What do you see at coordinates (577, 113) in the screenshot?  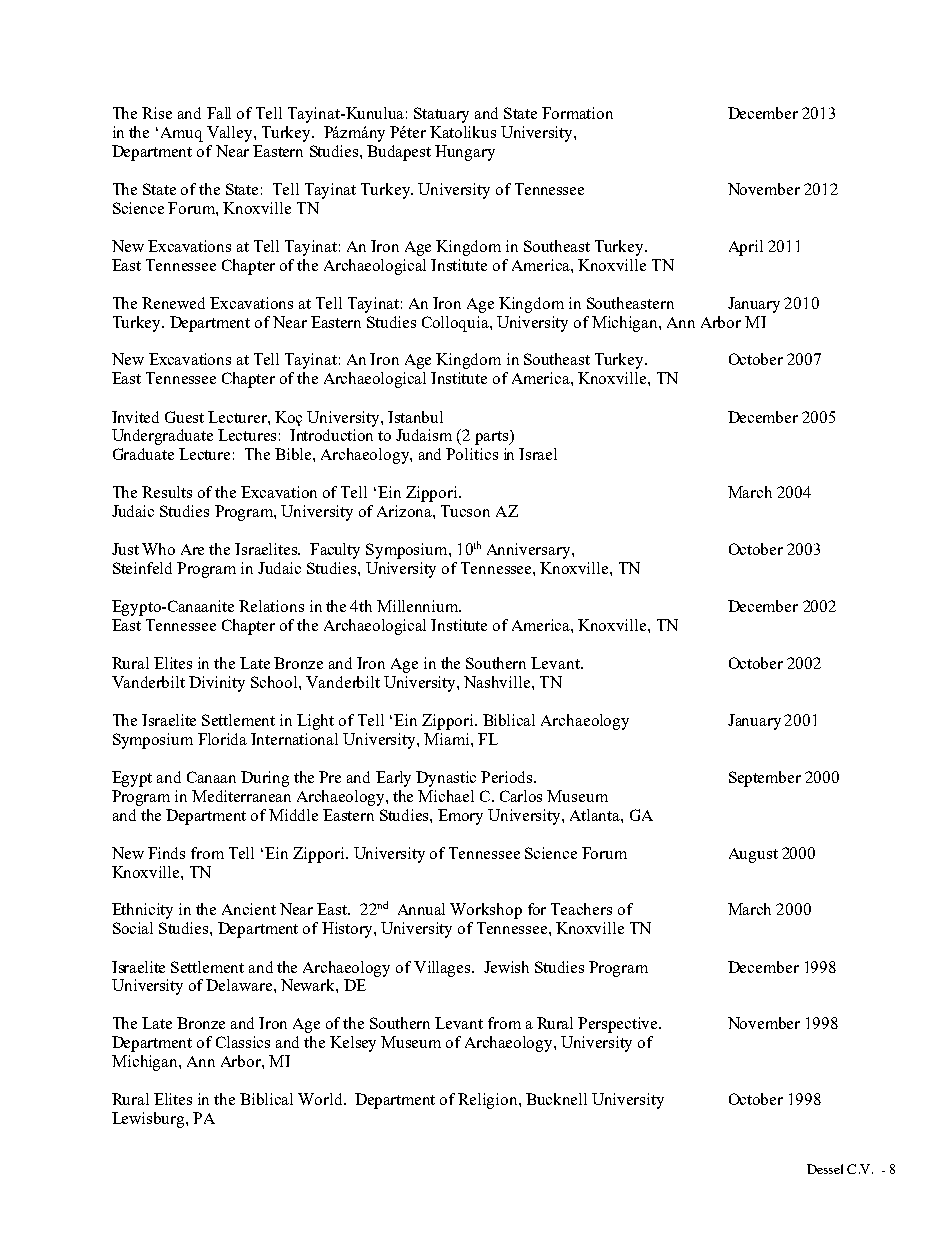 I see `Formation` at bounding box center [577, 113].
